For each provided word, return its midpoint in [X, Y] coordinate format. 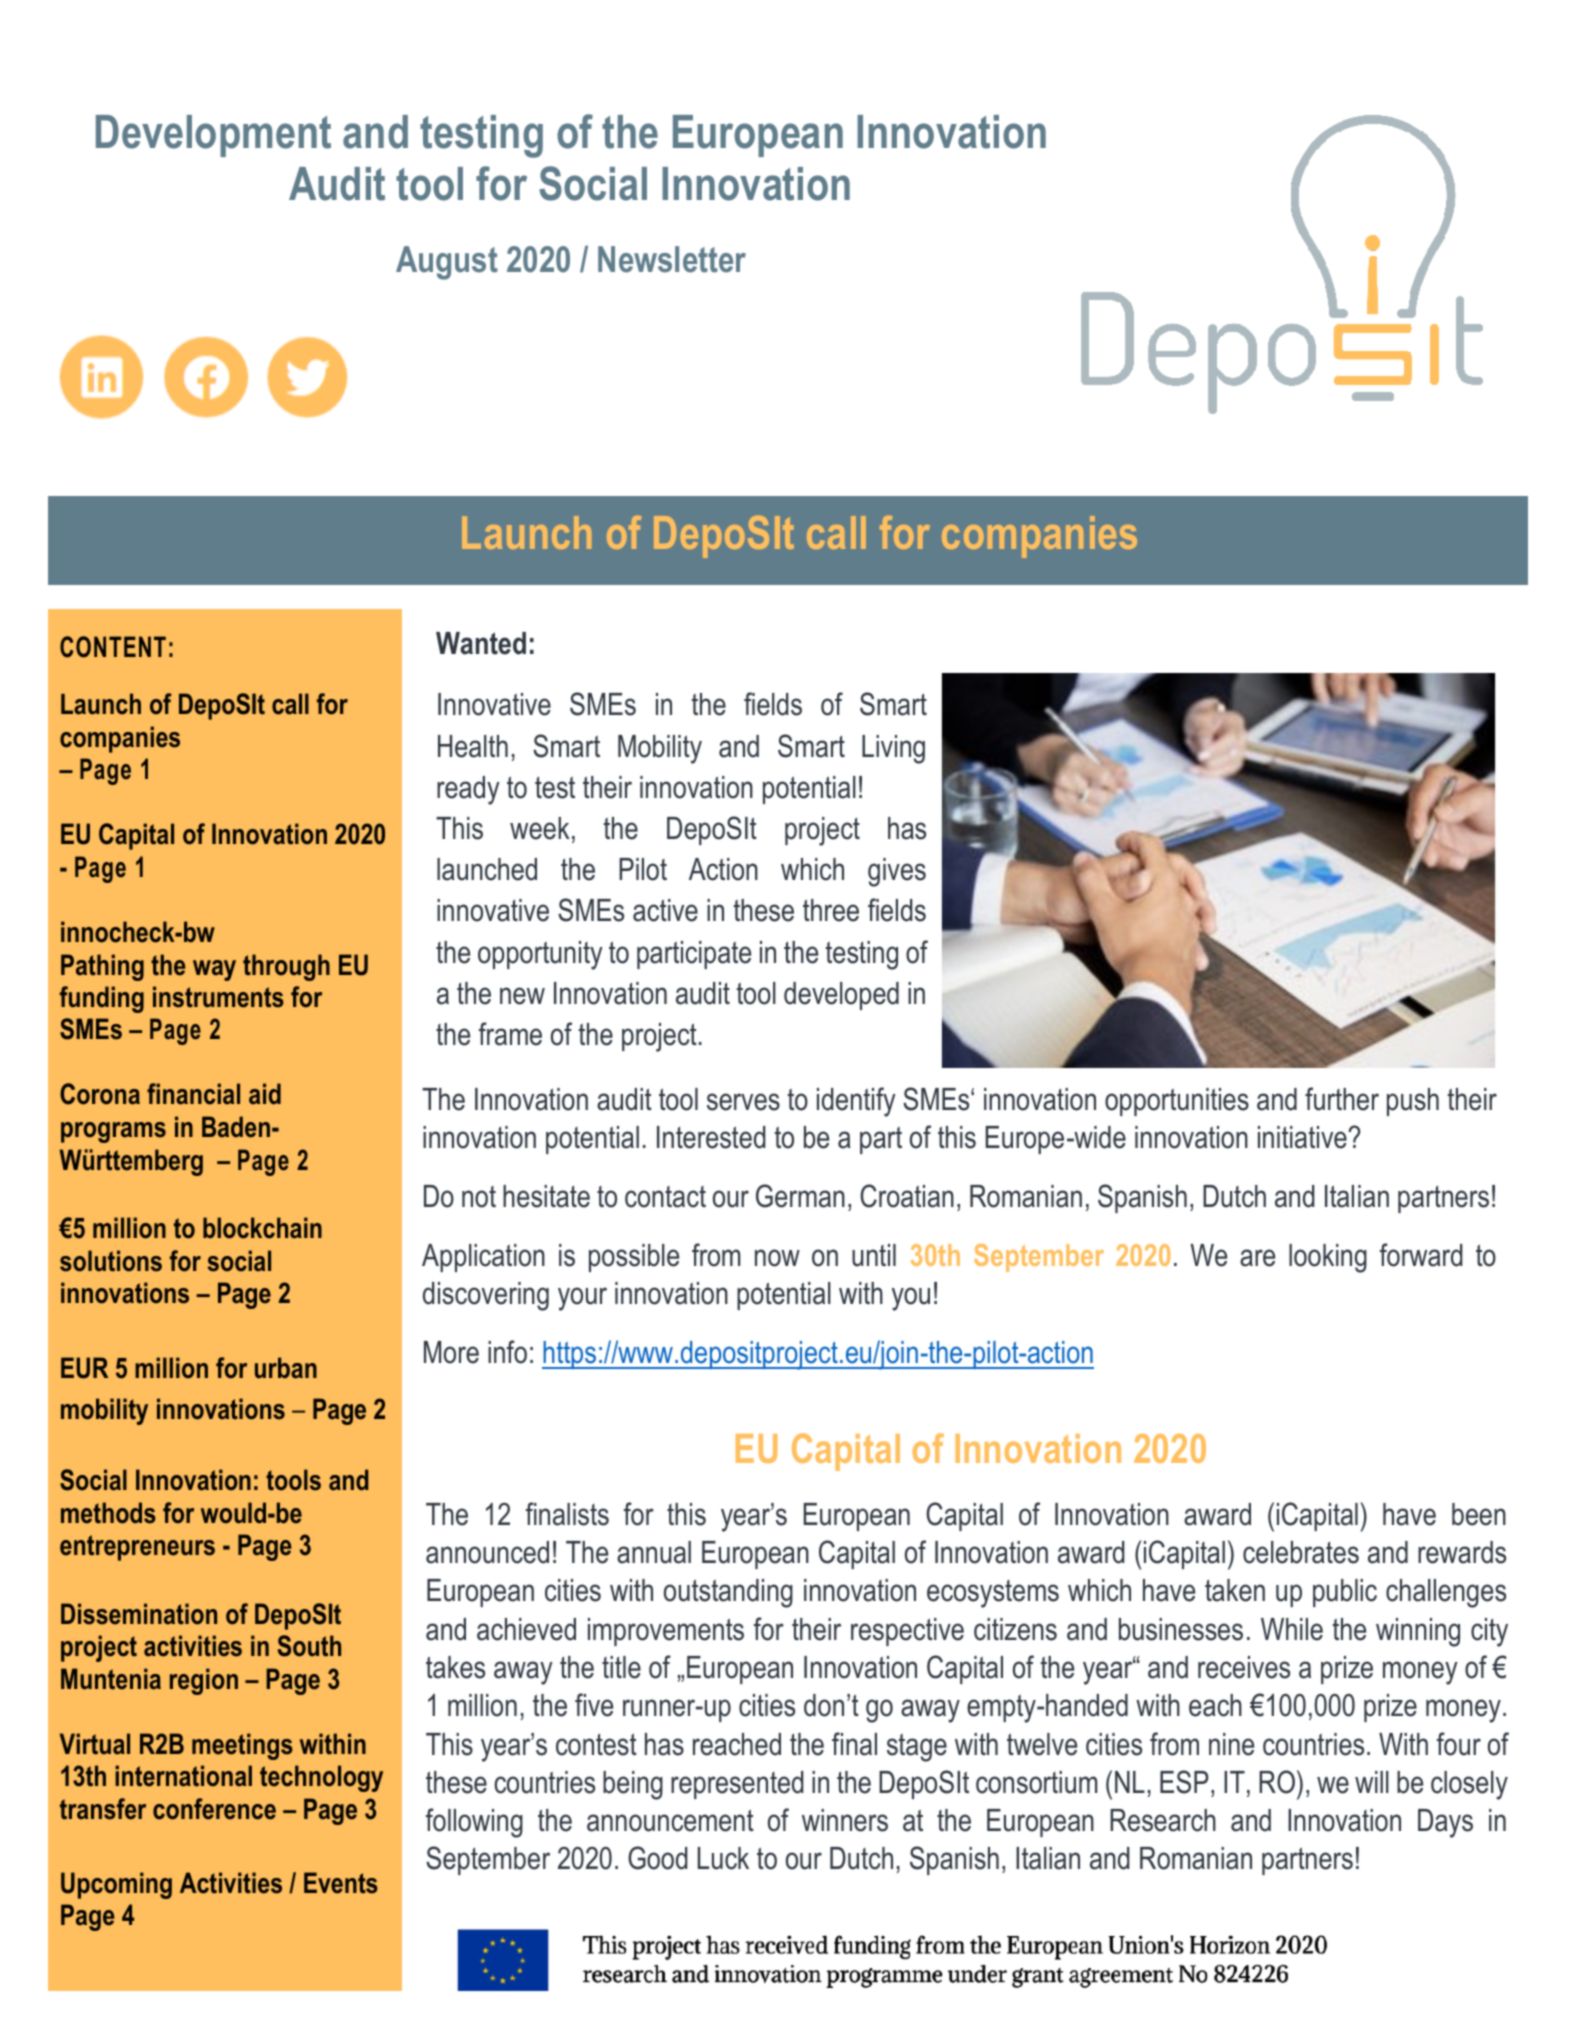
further [1342, 1099]
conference [214, 1809]
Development [213, 136]
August [447, 263]
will [1372, 1782]
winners [845, 1820]
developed [841, 996]
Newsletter [672, 259]
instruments [218, 997]
